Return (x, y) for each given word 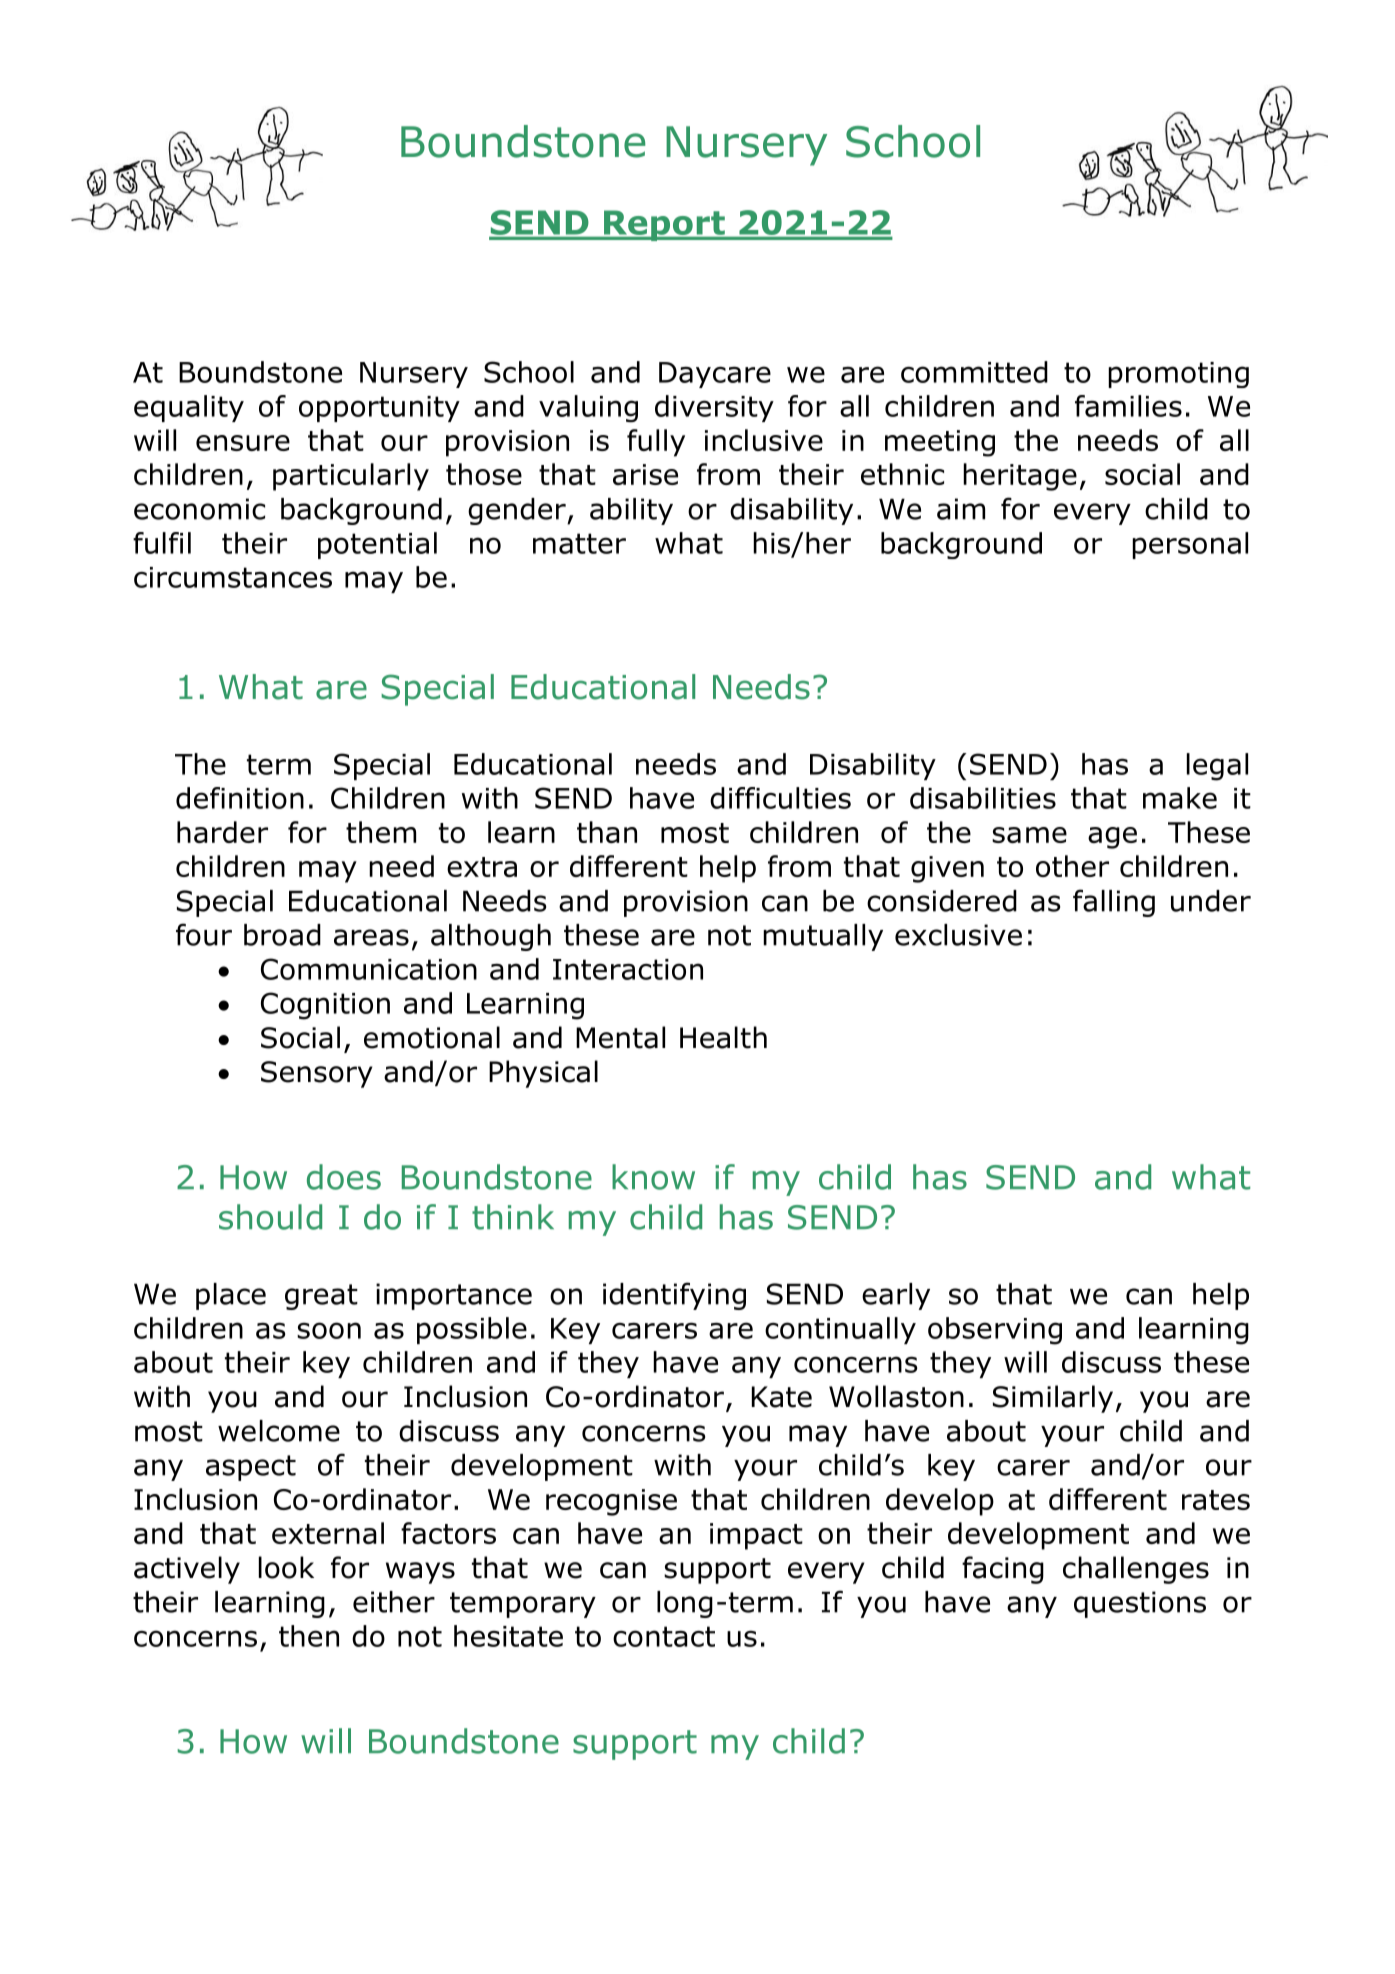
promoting (1178, 375)
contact (664, 1636)
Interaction (628, 969)
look (286, 1567)
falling (1114, 903)
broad (282, 935)
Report (664, 225)
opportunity (379, 409)
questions (1140, 1604)
